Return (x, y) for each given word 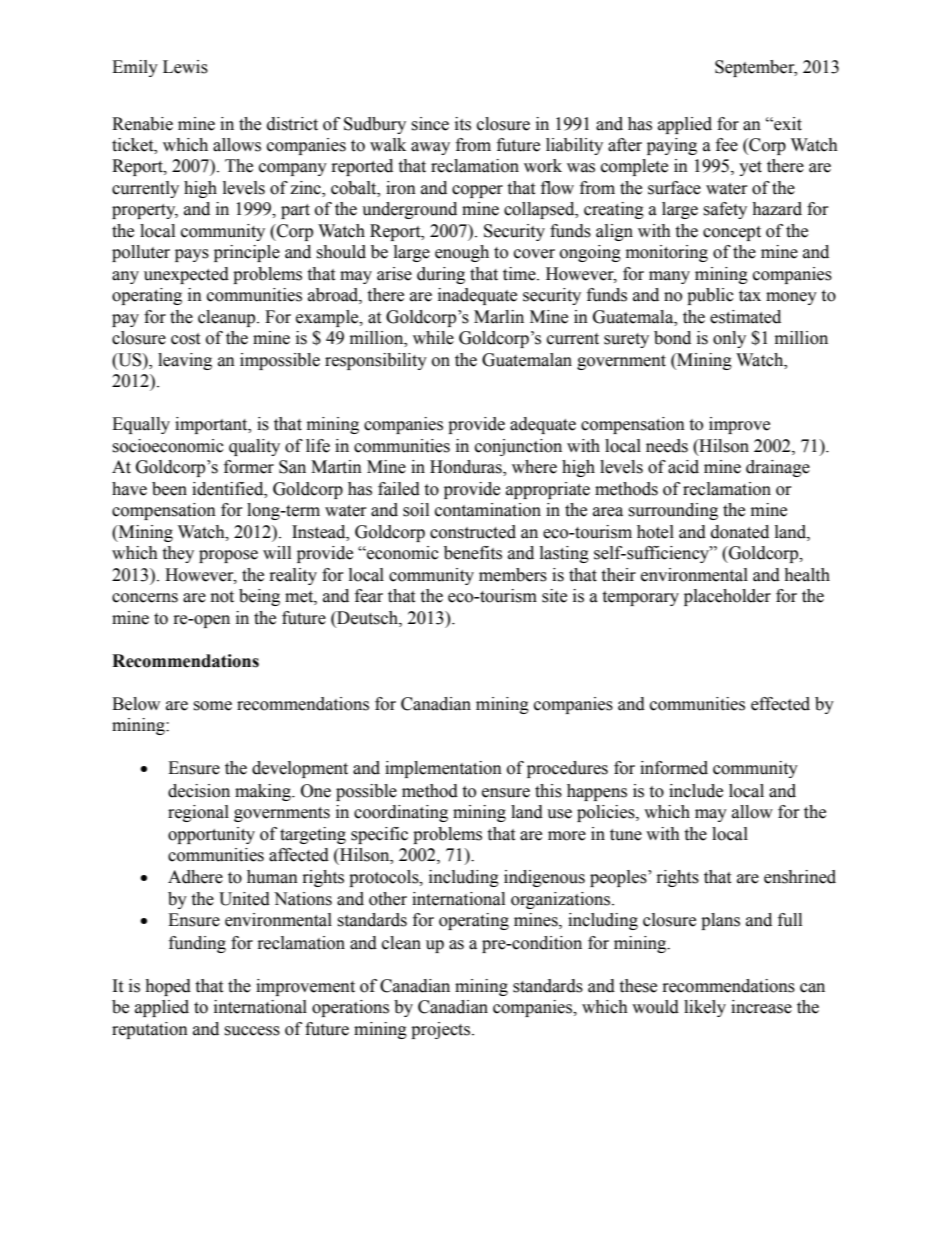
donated (740, 532)
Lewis (185, 67)
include (696, 791)
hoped (168, 987)
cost (185, 339)
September (756, 68)
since (430, 124)
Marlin (499, 317)
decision (199, 791)
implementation (443, 769)
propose (228, 556)
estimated (745, 317)
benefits (473, 553)
